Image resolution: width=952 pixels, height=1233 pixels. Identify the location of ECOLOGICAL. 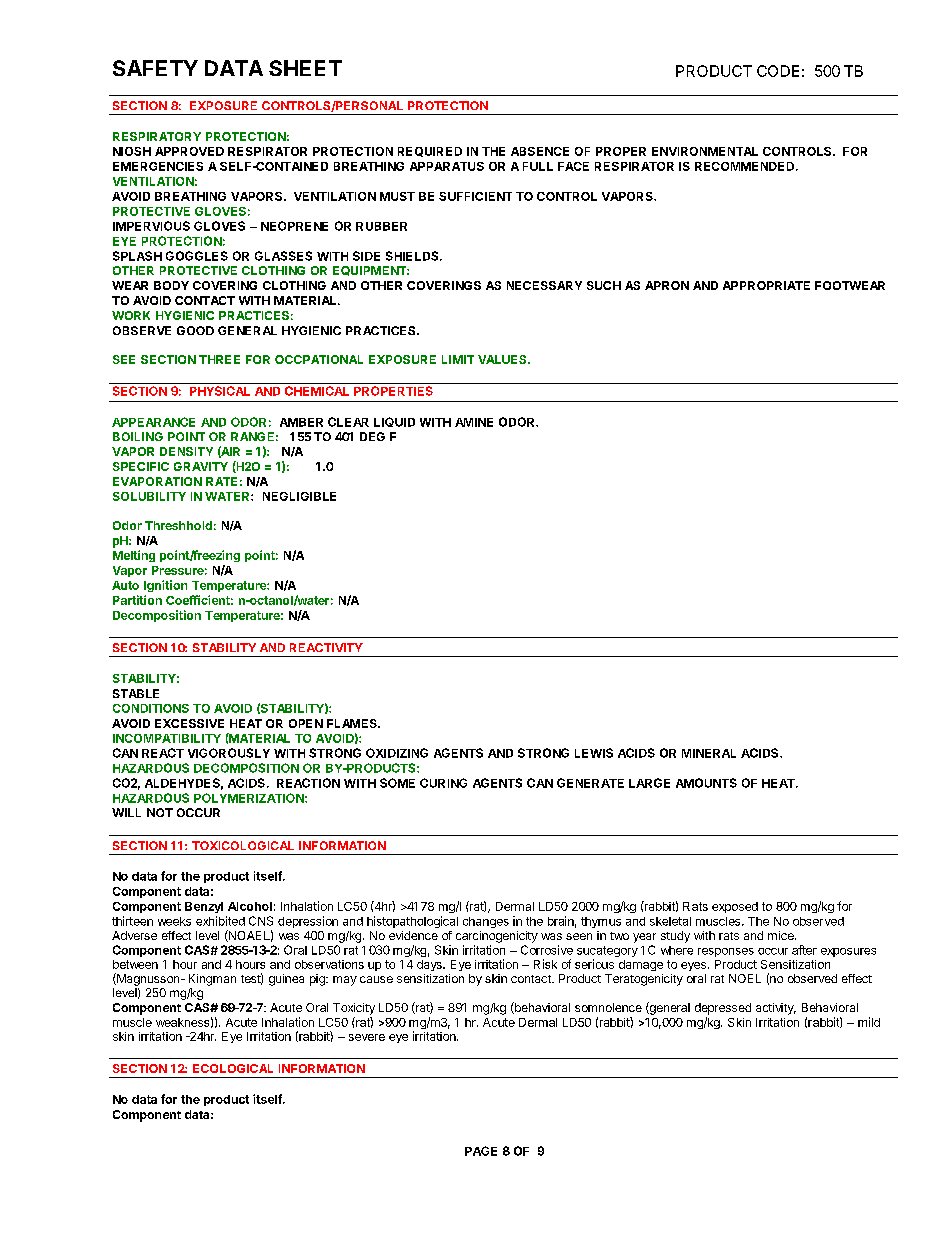
(233, 1068).
